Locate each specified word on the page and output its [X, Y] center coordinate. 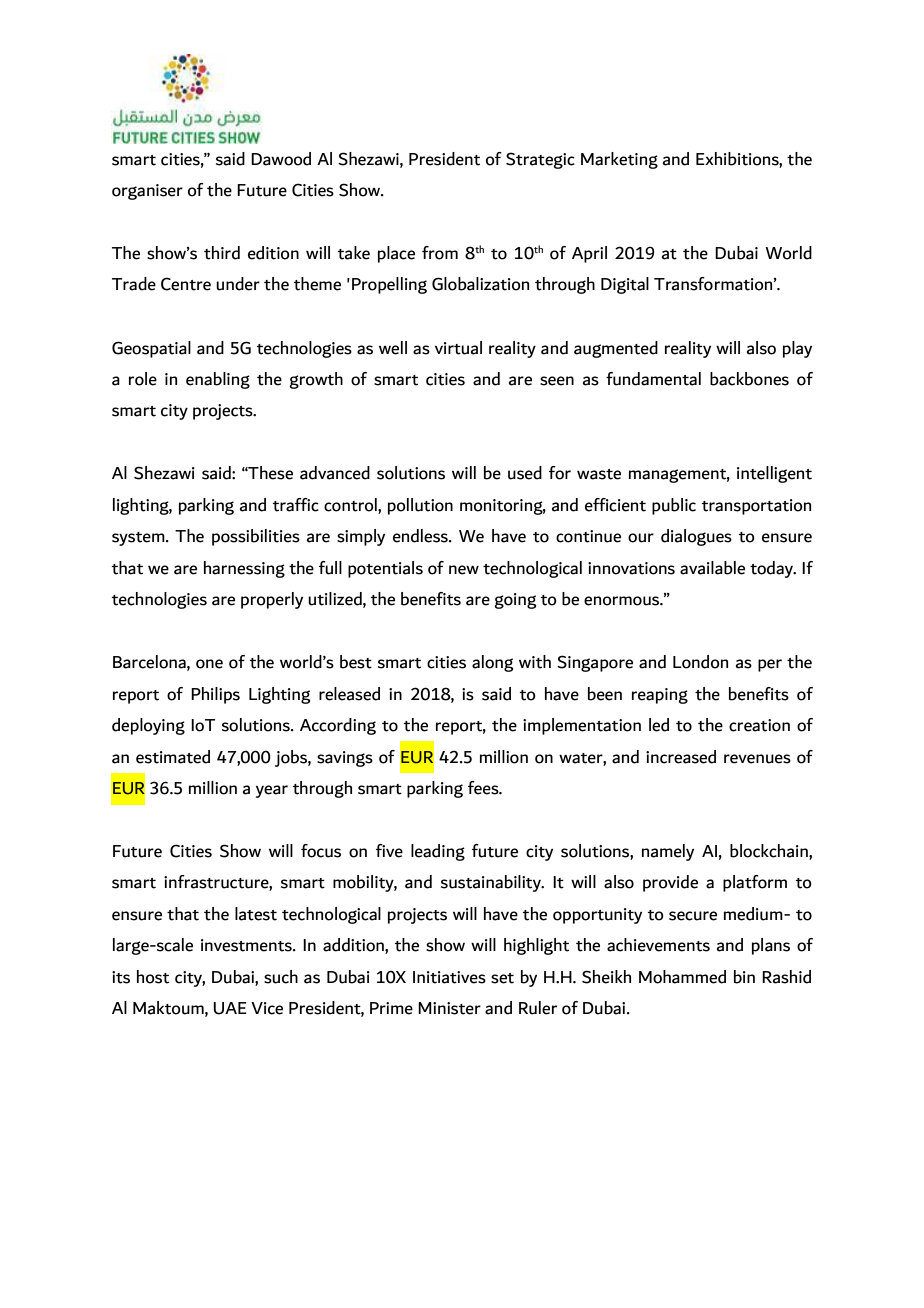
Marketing [619, 160]
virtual [458, 348]
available [712, 568]
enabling [218, 380]
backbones [749, 379]
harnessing [244, 569]
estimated [173, 757]
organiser [147, 192]
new [464, 570]
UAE [230, 1008]
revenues [757, 759]
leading [438, 852]
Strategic [540, 160]
